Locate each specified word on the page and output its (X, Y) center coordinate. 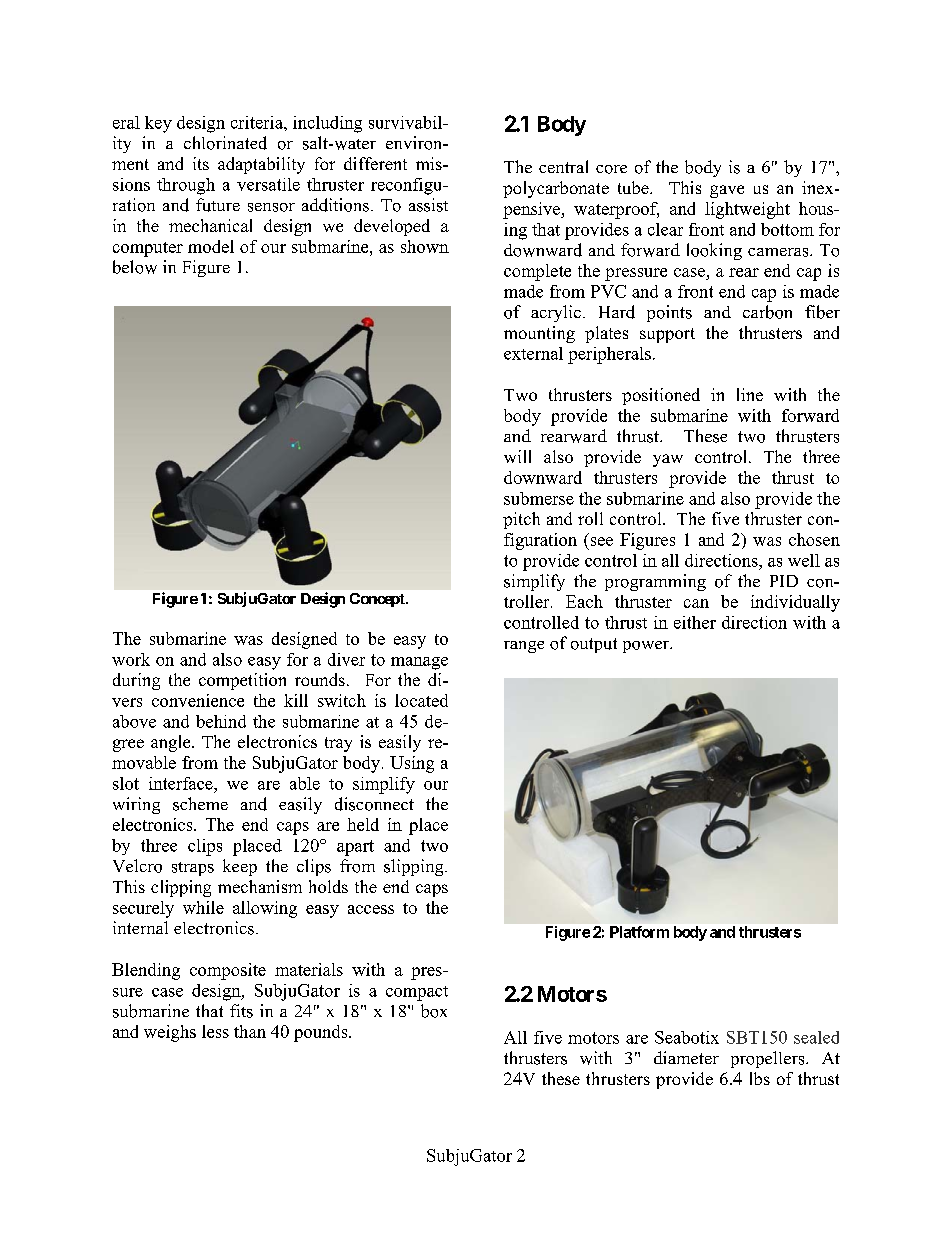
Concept (378, 600)
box (434, 1011)
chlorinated (225, 143)
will (517, 456)
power (647, 647)
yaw (668, 460)
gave (727, 191)
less (215, 1031)
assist (428, 205)
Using (412, 764)
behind (221, 721)
